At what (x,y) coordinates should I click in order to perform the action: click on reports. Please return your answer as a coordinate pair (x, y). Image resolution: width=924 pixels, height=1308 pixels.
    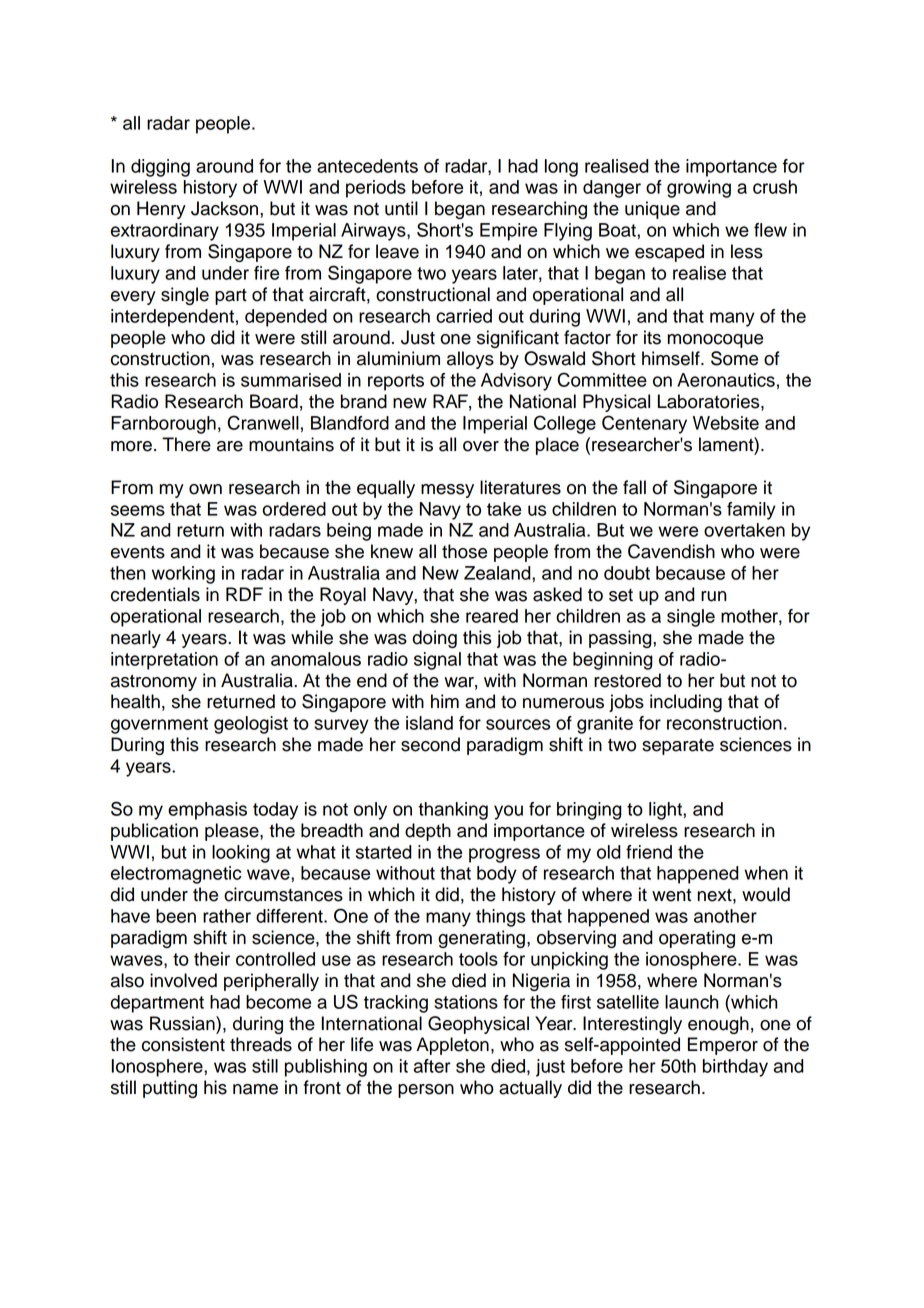
    Looking at the image, I should click on (396, 382).
